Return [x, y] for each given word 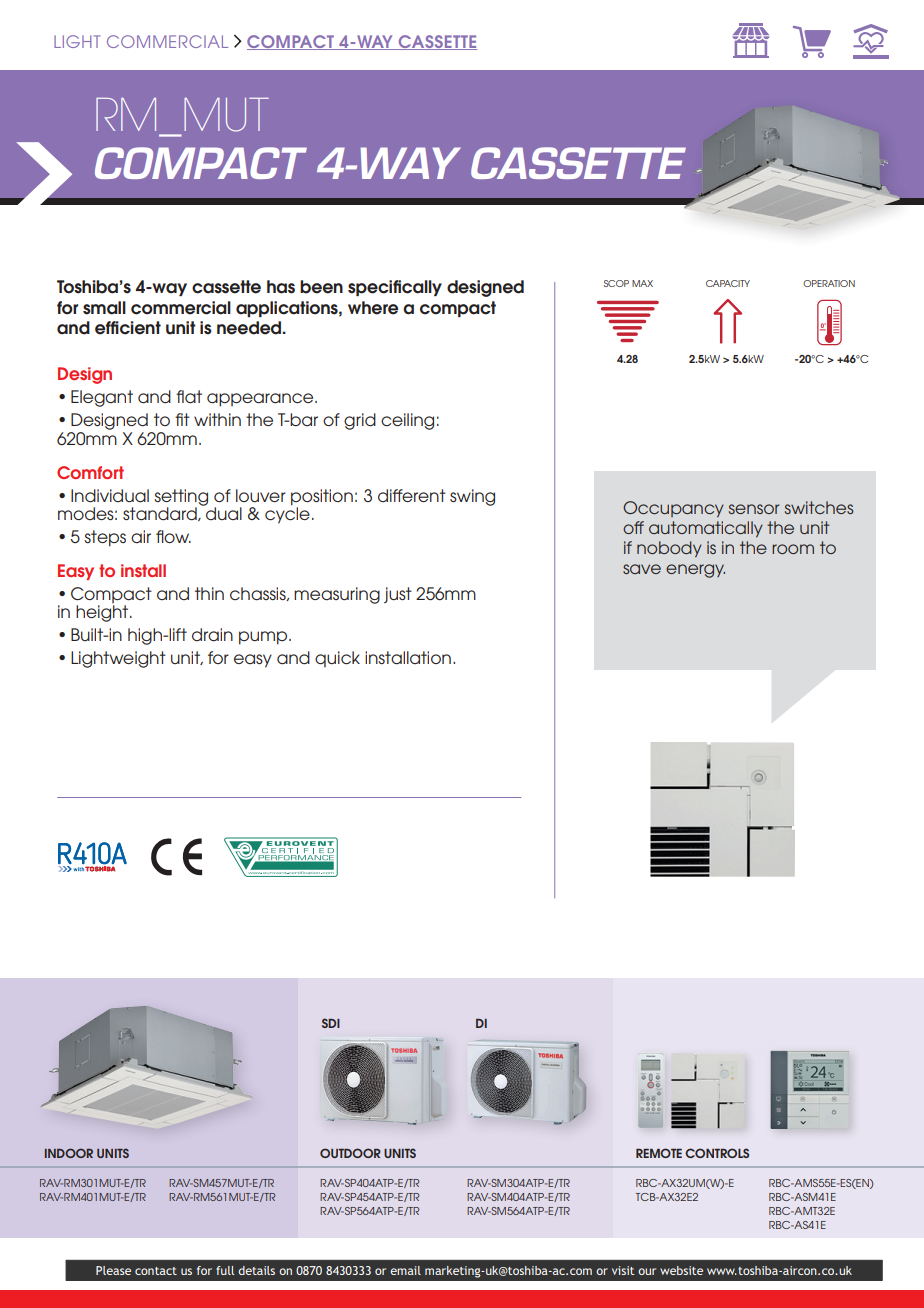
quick [337, 659]
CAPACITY [728, 283]
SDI [331, 1023]
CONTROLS [717, 1153]
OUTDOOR [350, 1153]
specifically [395, 288]
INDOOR [69, 1153]
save [642, 569]
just [398, 595]
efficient [128, 328]
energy [695, 571]
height [103, 613]
